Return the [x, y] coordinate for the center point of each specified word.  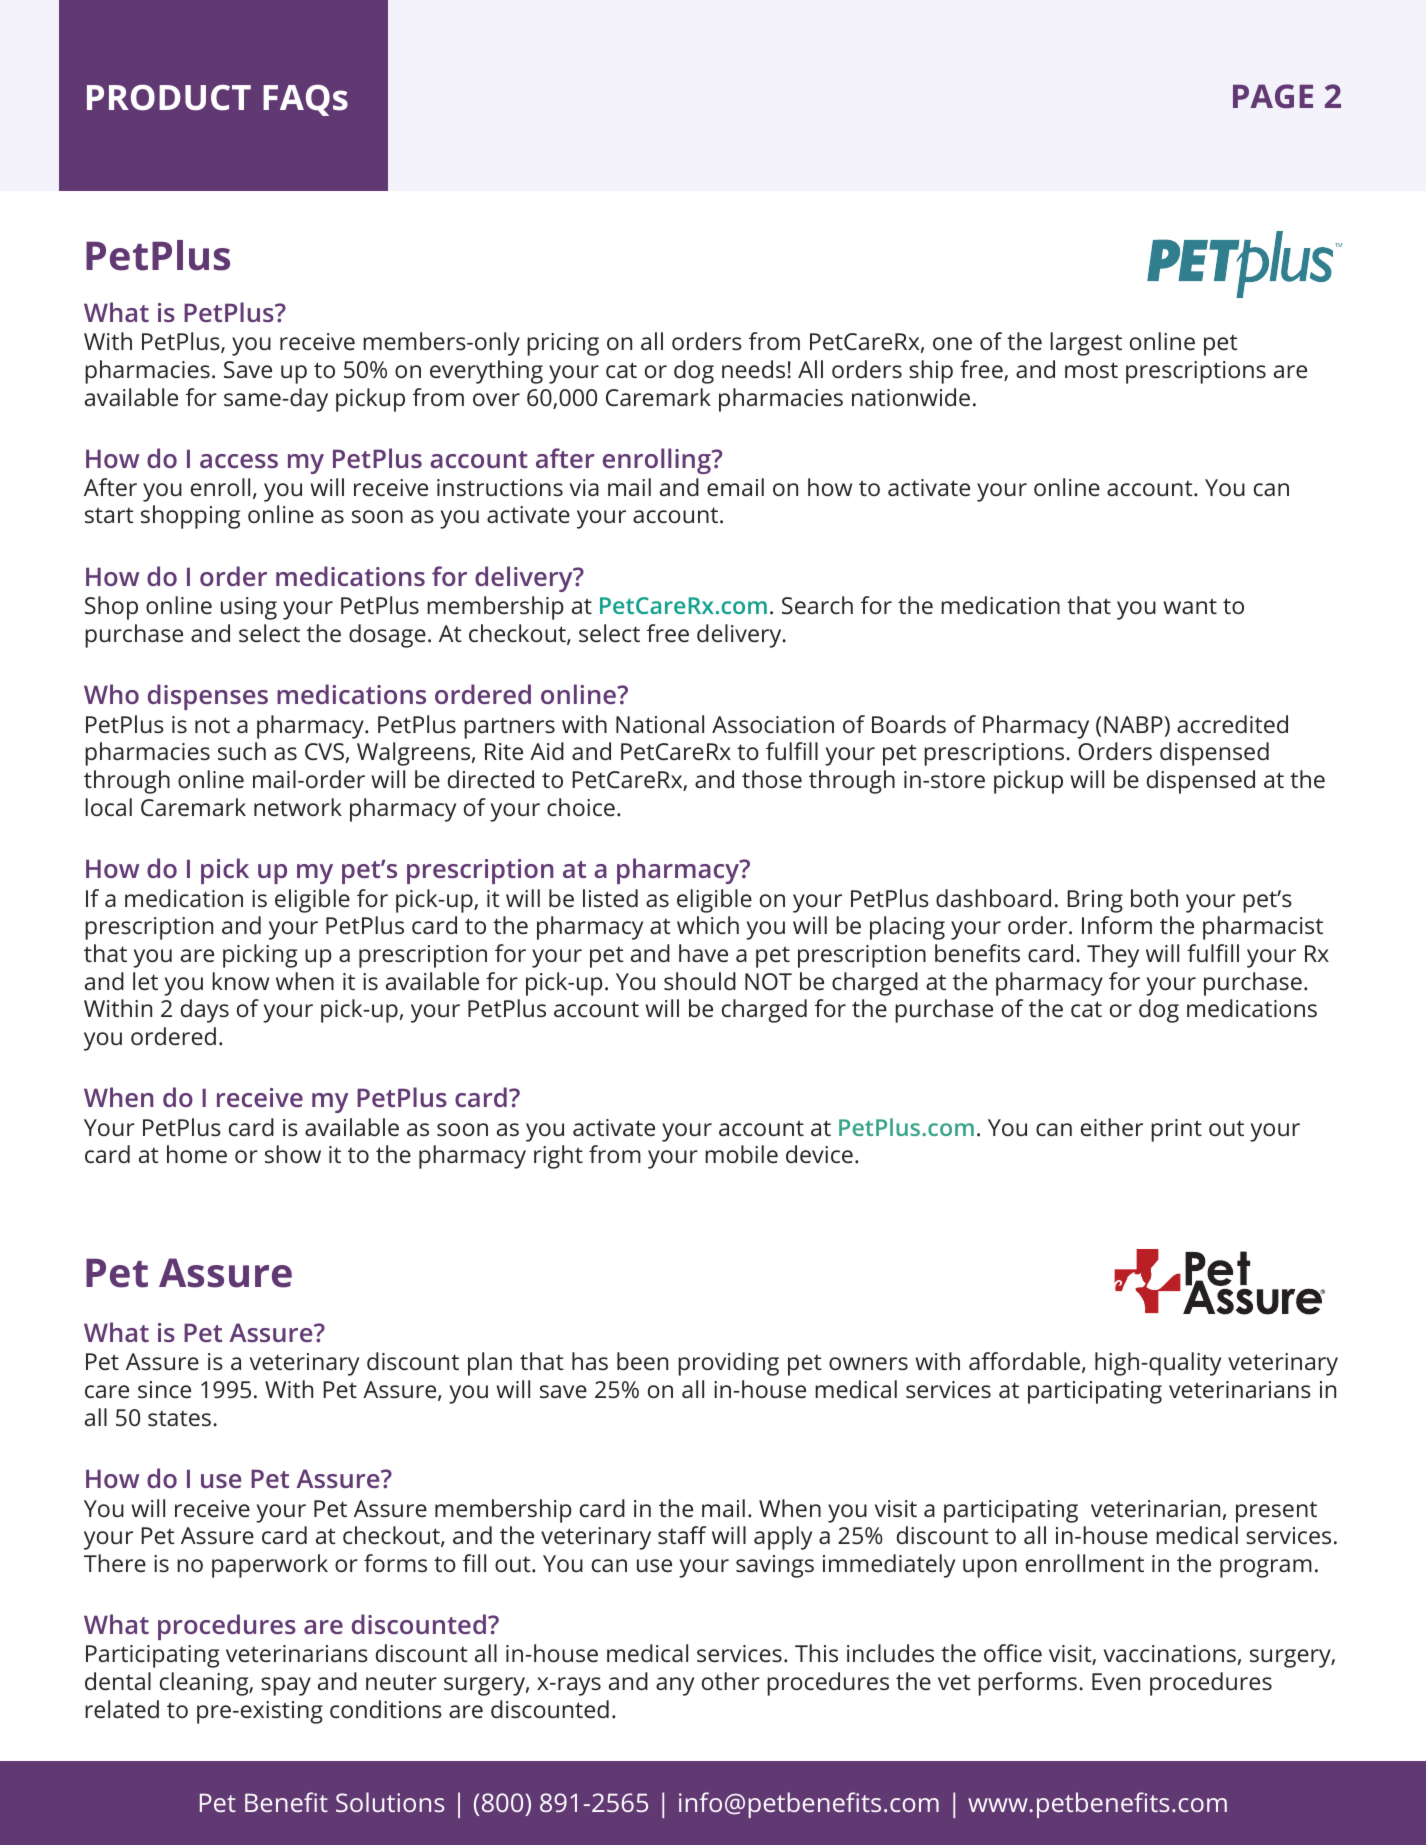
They [1113, 956]
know [240, 981]
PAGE [1273, 96]
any [675, 1686]
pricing [563, 344]
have [703, 953]
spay [286, 1686]
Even [1116, 1681]
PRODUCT [169, 97]
